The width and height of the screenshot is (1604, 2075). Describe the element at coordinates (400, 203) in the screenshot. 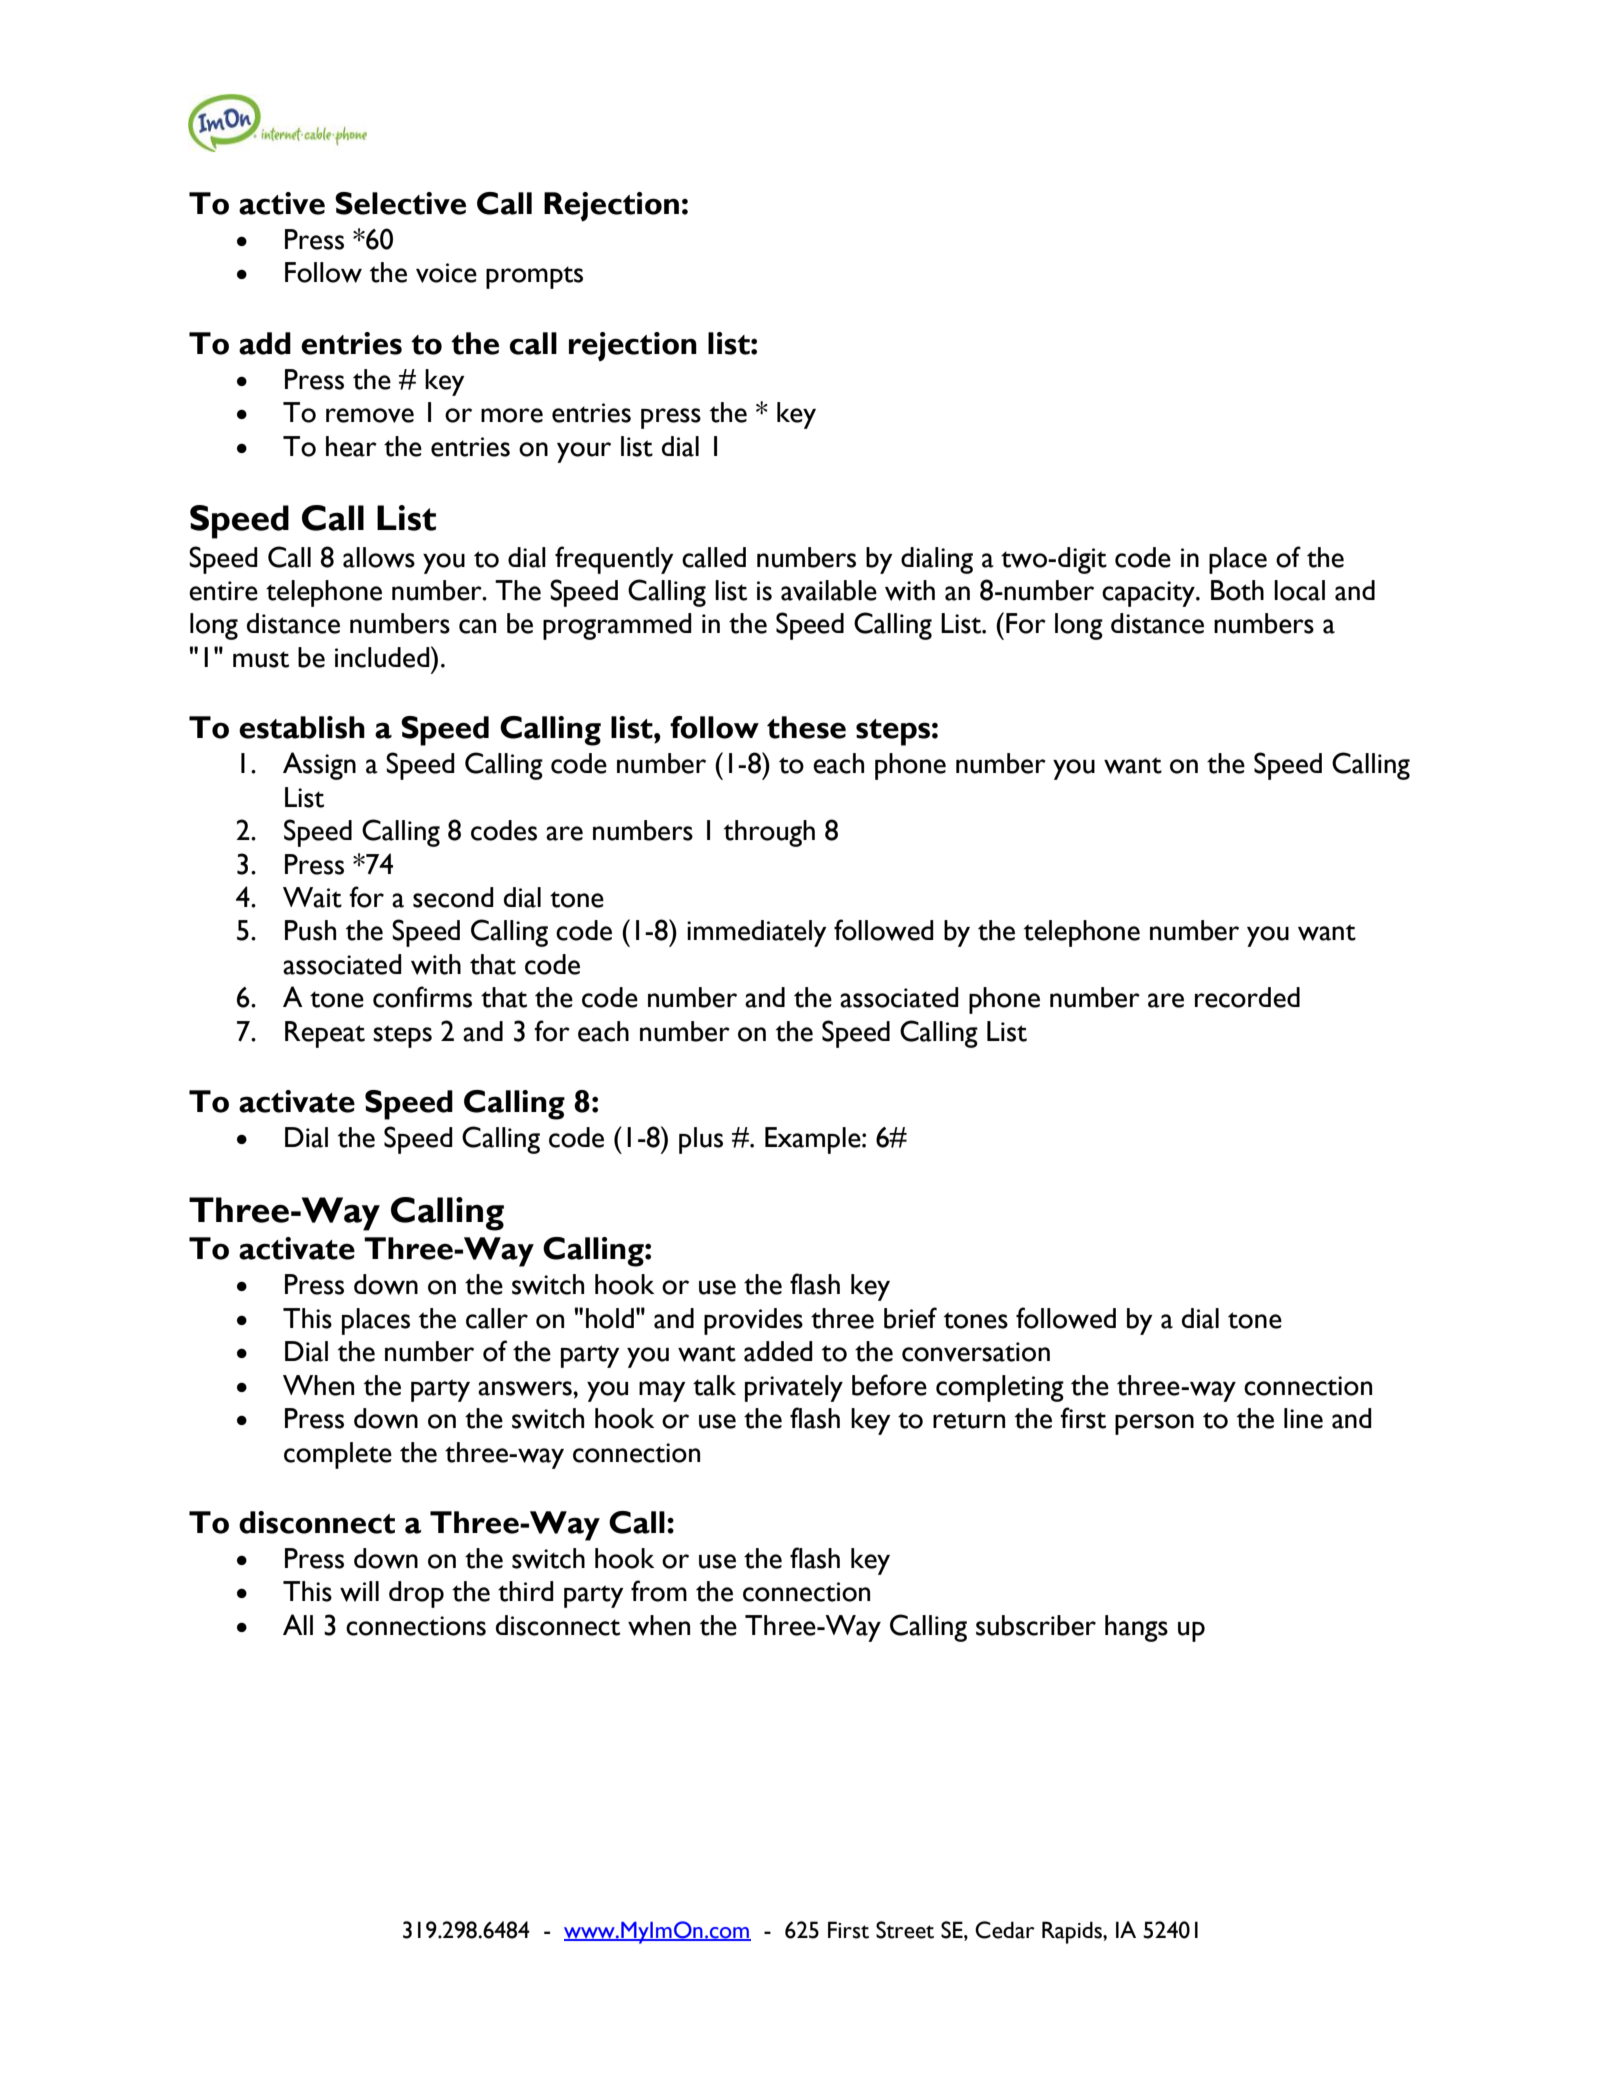

I see `Selective` at that location.
